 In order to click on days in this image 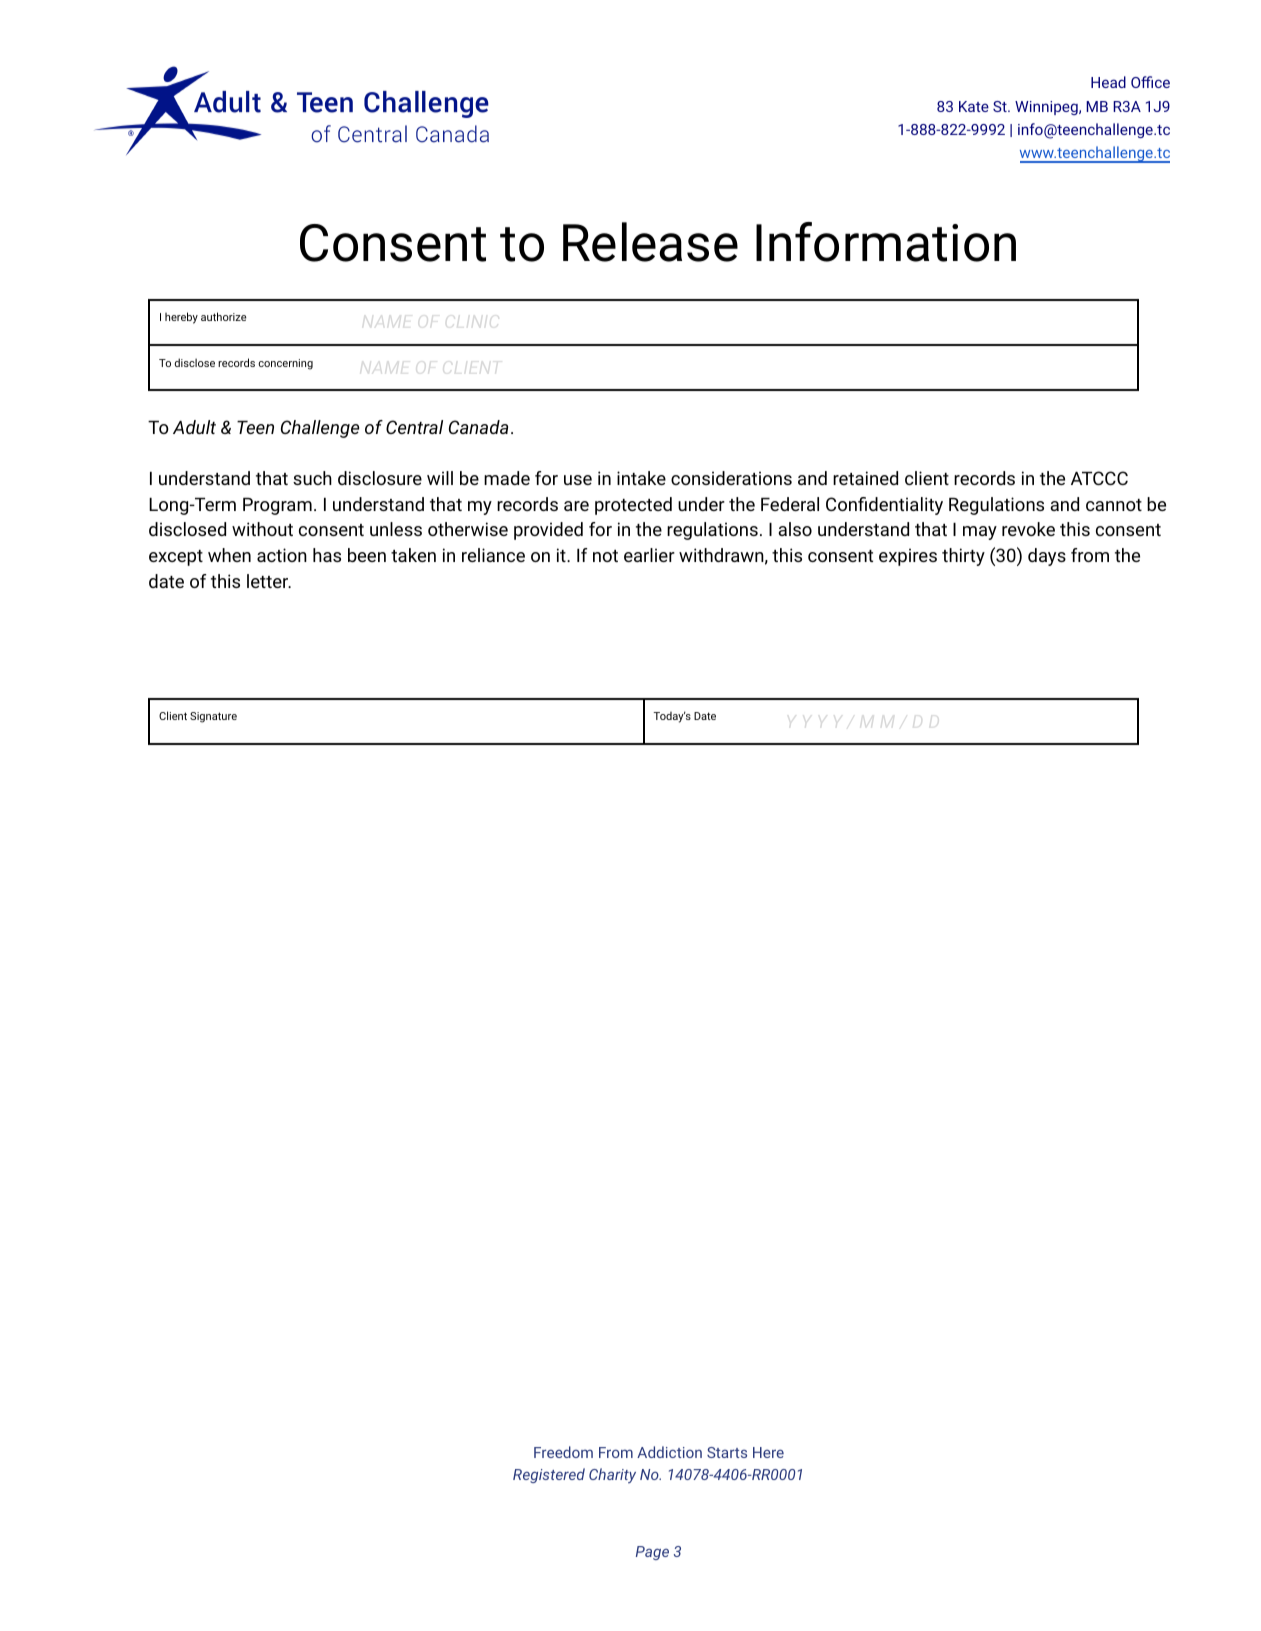, I will do `click(1047, 557)`.
